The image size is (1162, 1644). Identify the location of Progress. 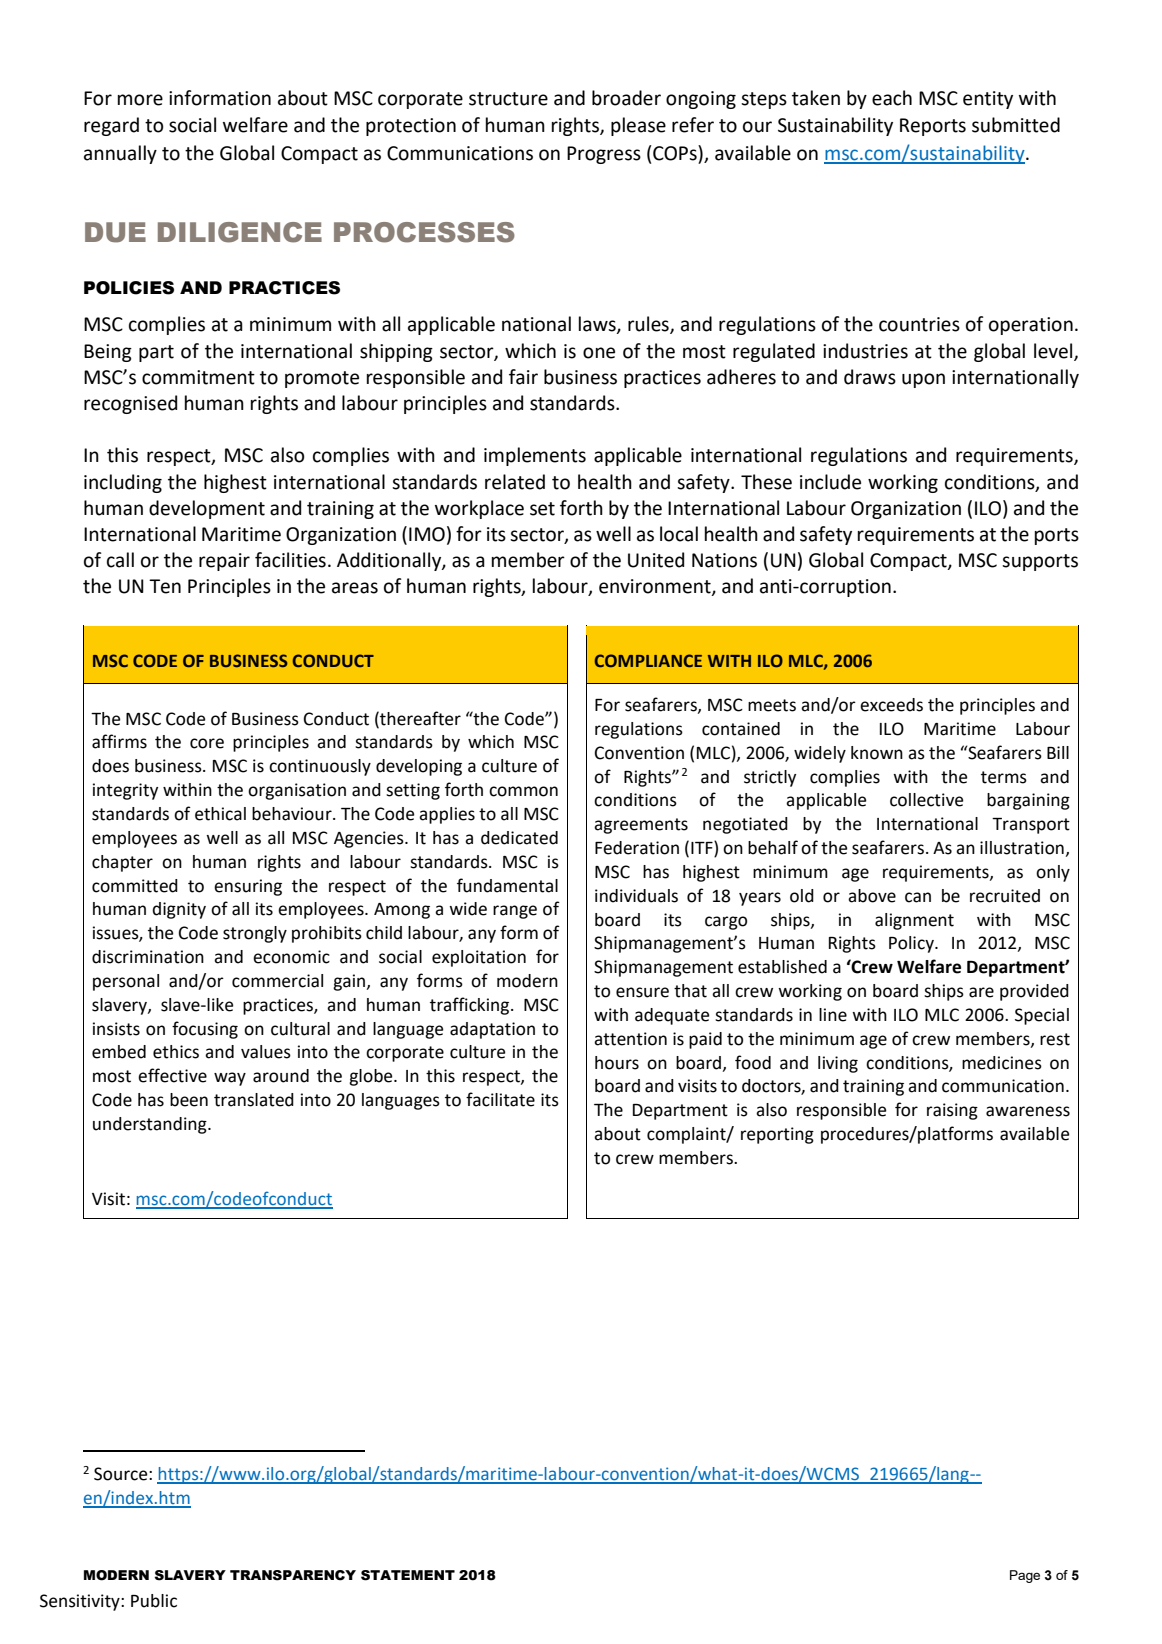
(604, 155).
